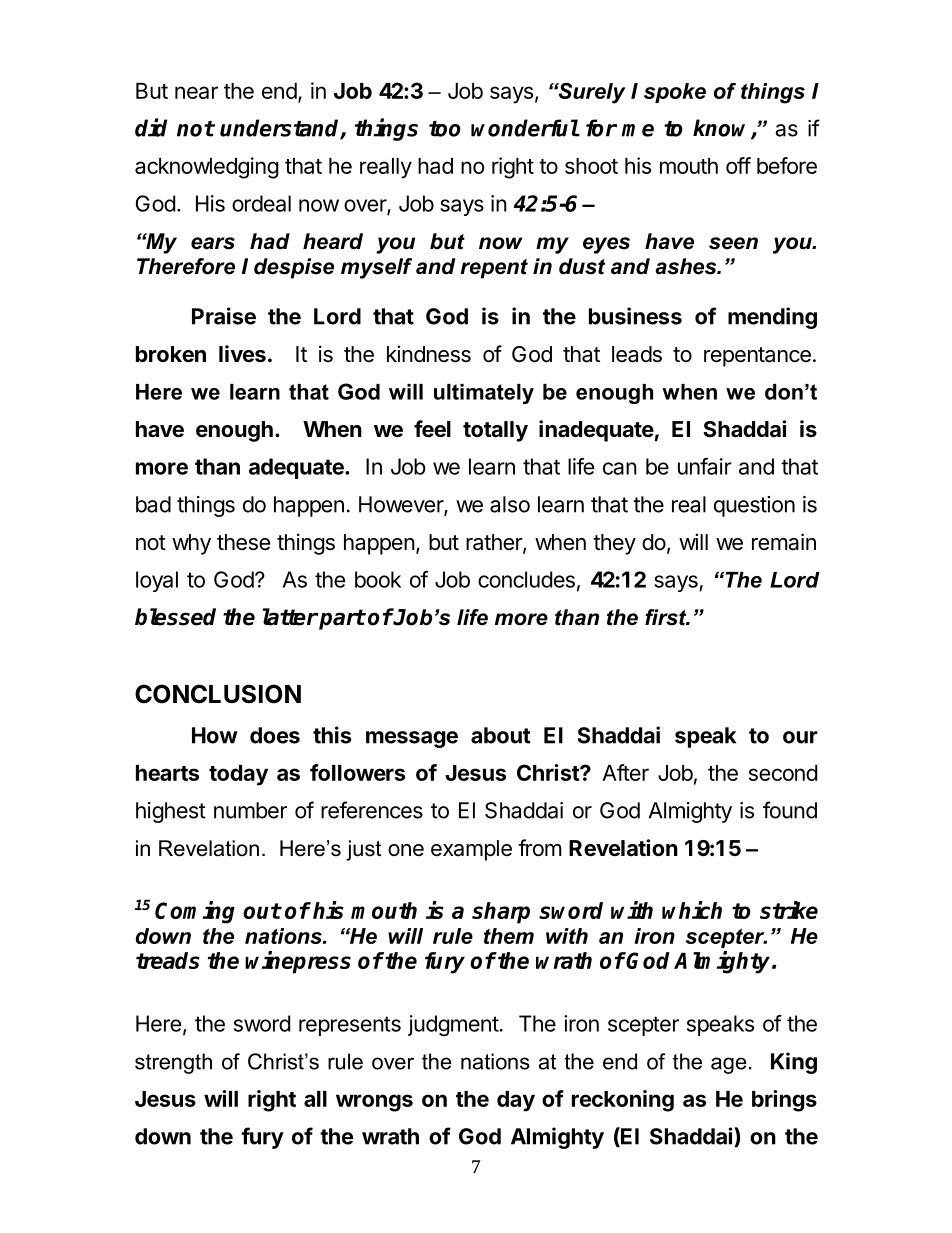 The height and width of the image is (1233, 952). Describe the element at coordinates (173, 1063) in the image. I see `strength` at that location.
